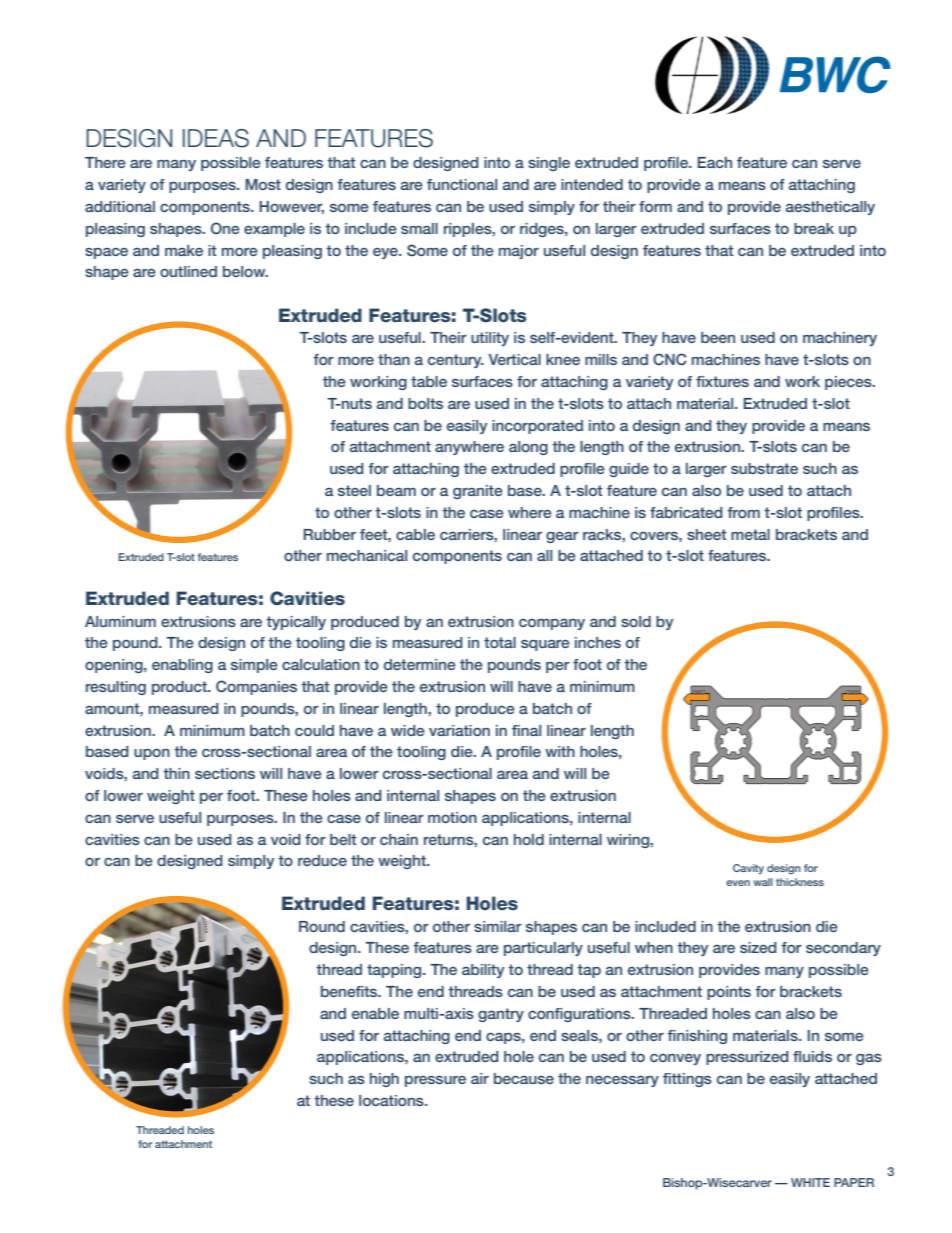 The height and width of the document is (1233, 952). I want to click on metal, so click(750, 534).
